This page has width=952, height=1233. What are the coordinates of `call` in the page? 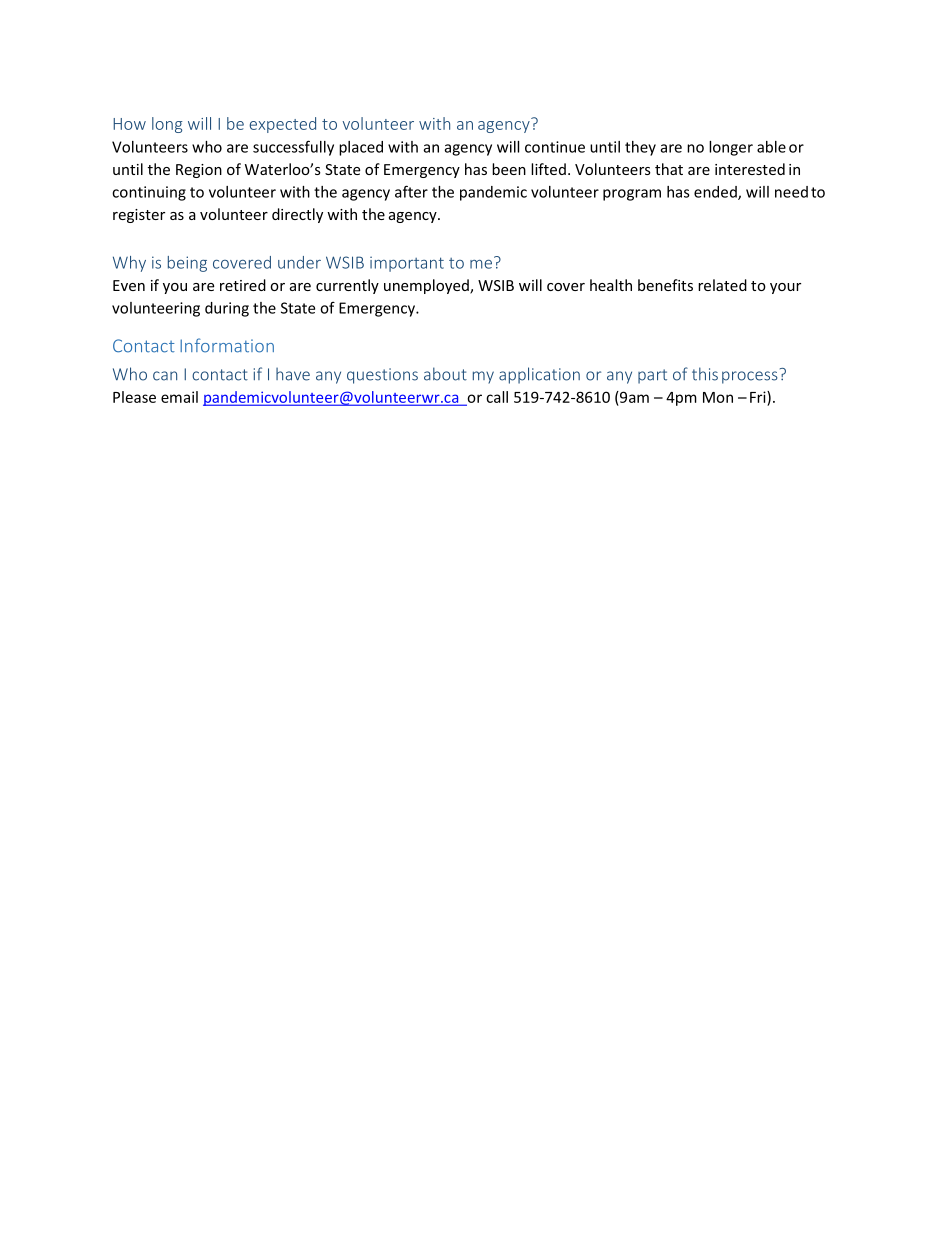 It's located at (497, 397).
